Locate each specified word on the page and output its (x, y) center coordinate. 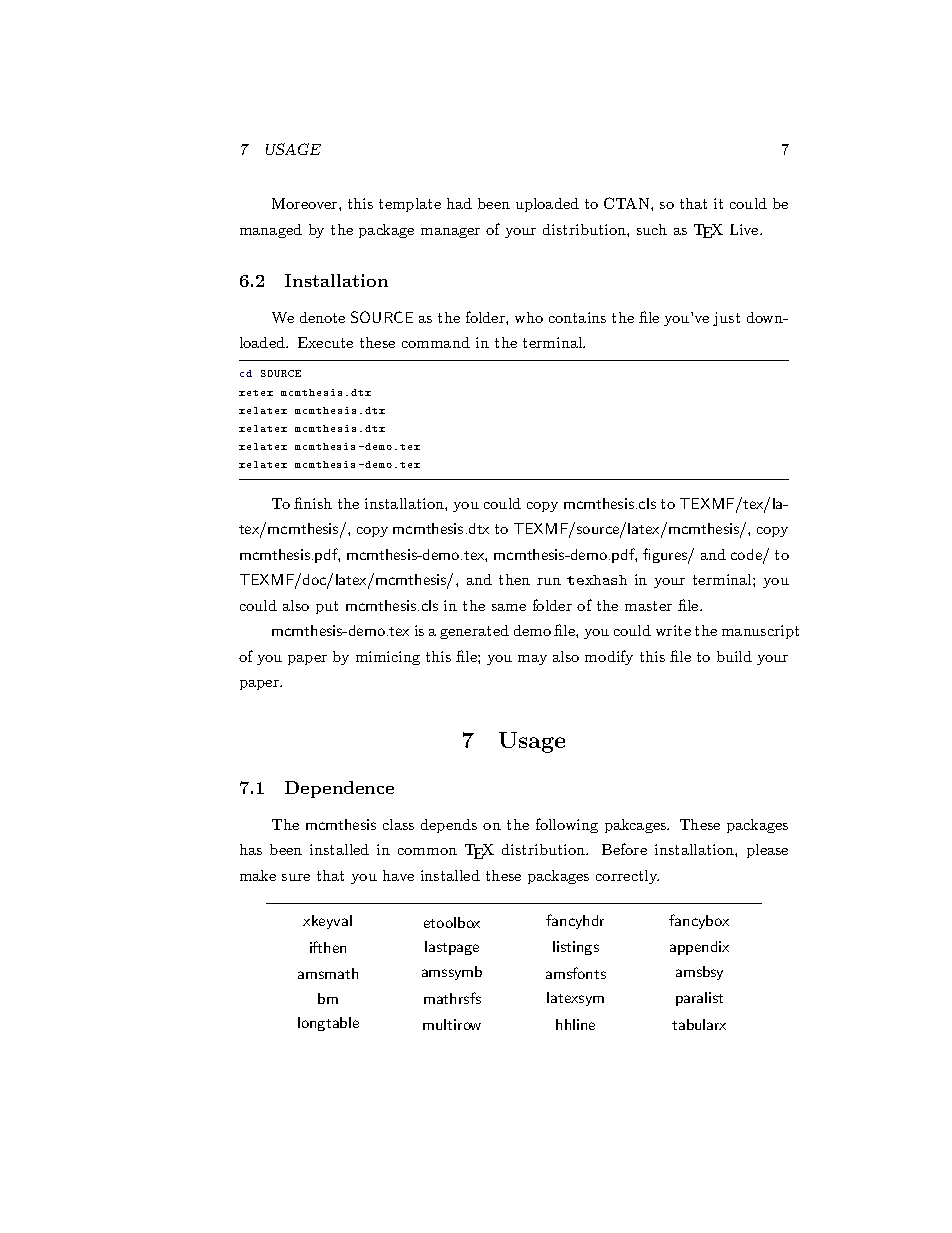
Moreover (306, 203)
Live (745, 229)
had (459, 203)
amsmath (328, 973)
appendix (699, 948)
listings (576, 948)
